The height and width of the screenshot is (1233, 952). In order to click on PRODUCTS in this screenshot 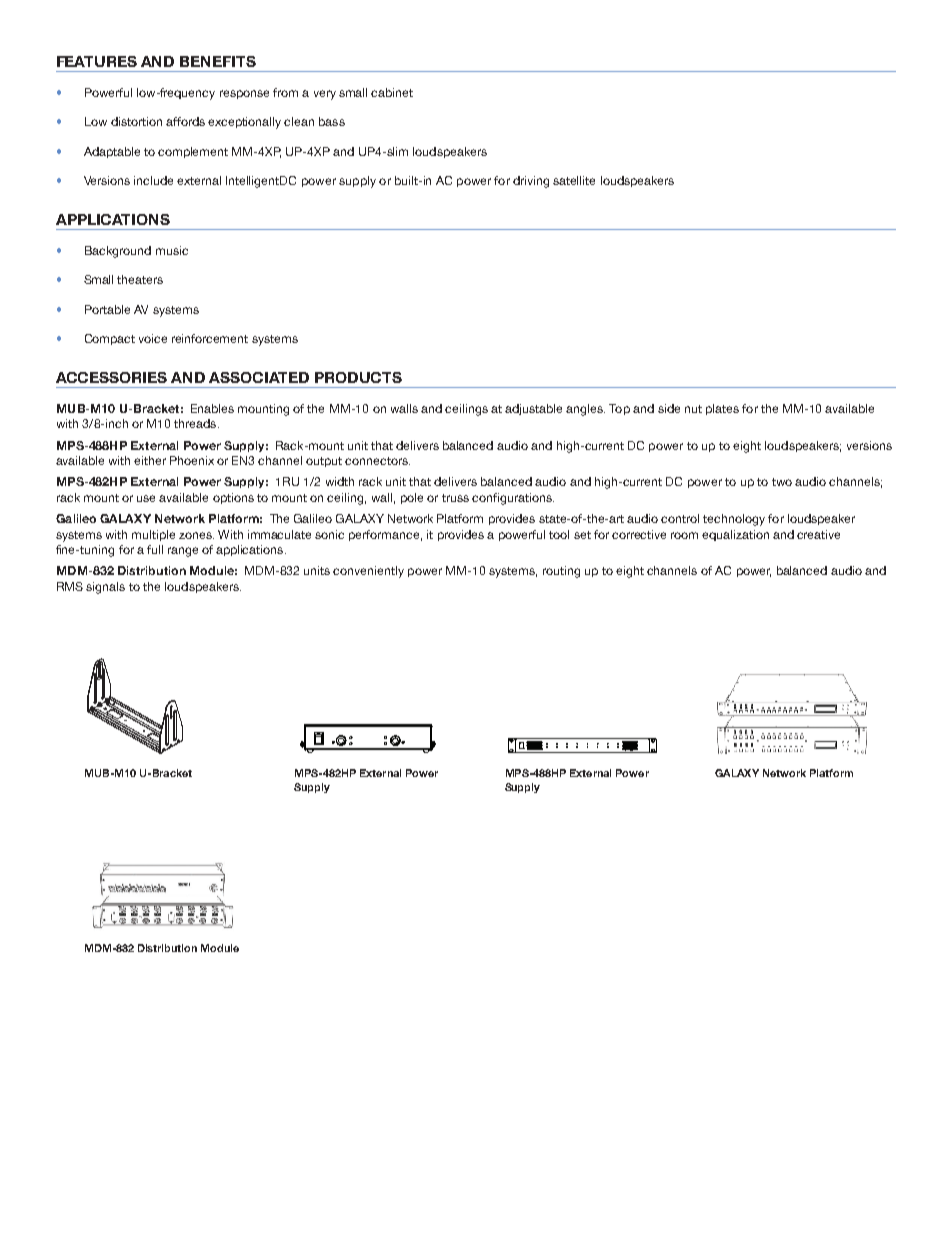, I will do `click(358, 377)`.
